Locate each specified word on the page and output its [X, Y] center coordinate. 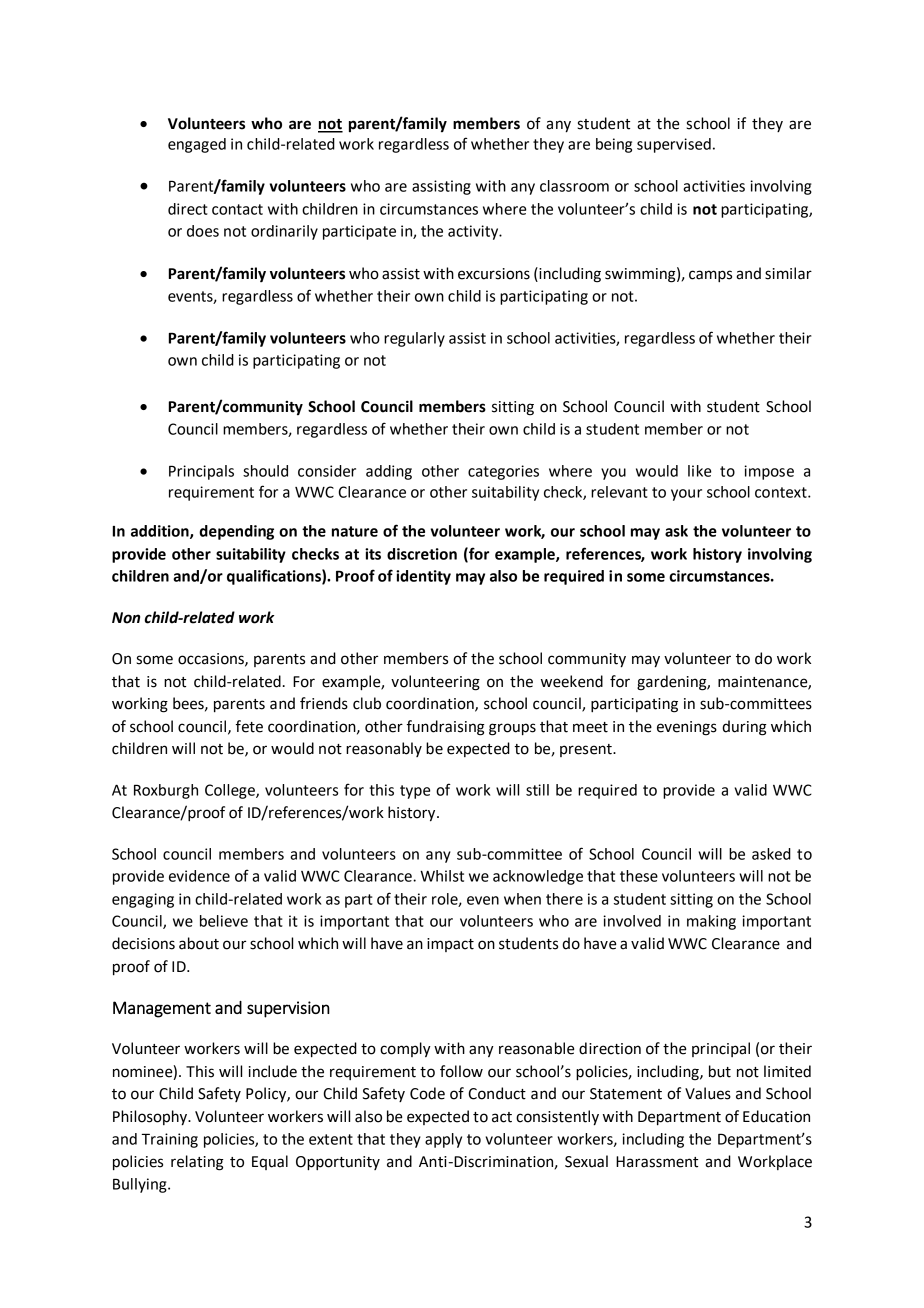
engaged [197, 145]
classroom [574, 186]
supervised [674, 145]
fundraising [446, 728]
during [744, 728]
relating [197, 1163]
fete [249, 726]
